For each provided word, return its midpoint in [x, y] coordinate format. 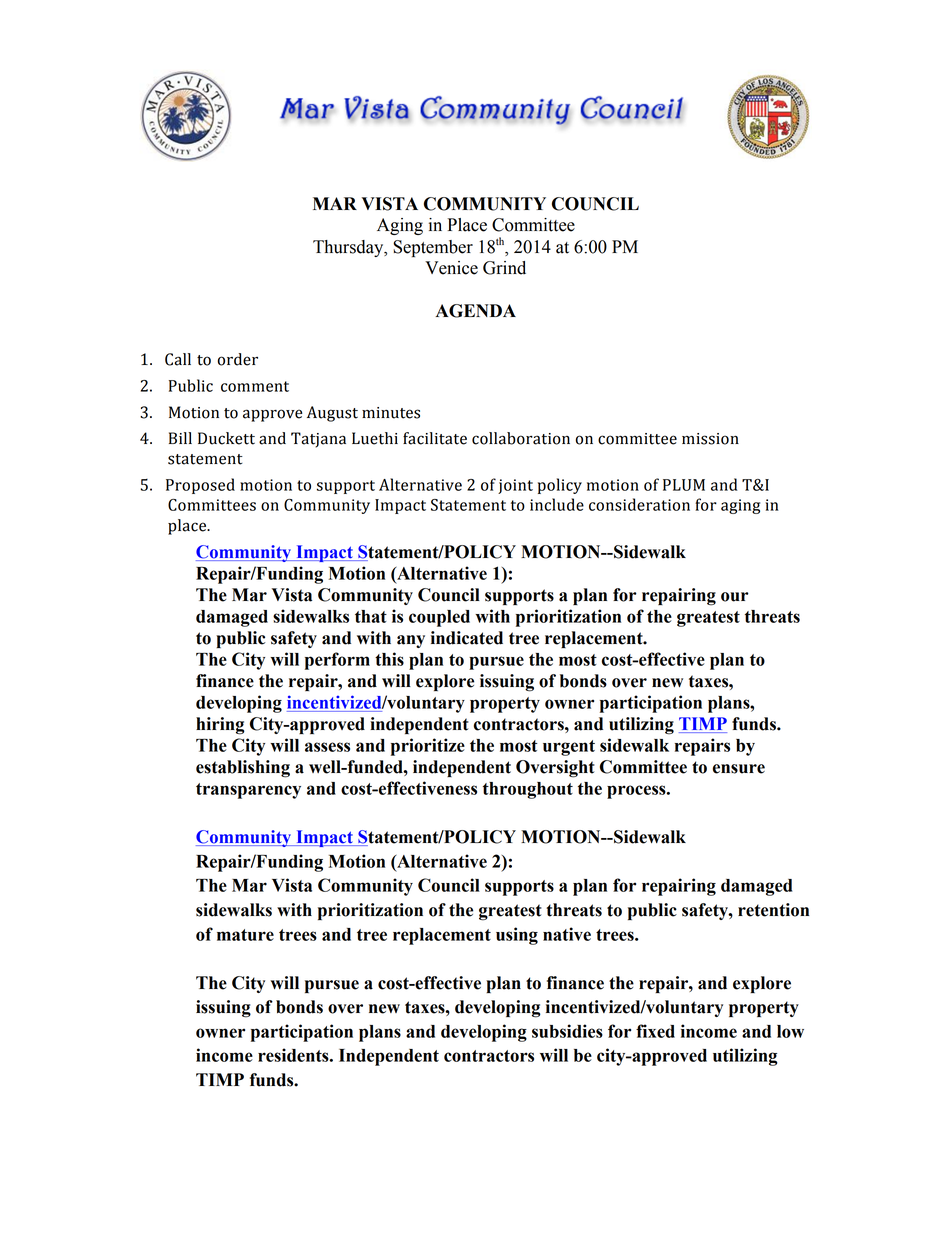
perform [337, 661]
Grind [504, 268]
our [735, 597]
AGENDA [476, 311]
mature [245, 935]
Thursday [349, 248]
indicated [467, 638]
